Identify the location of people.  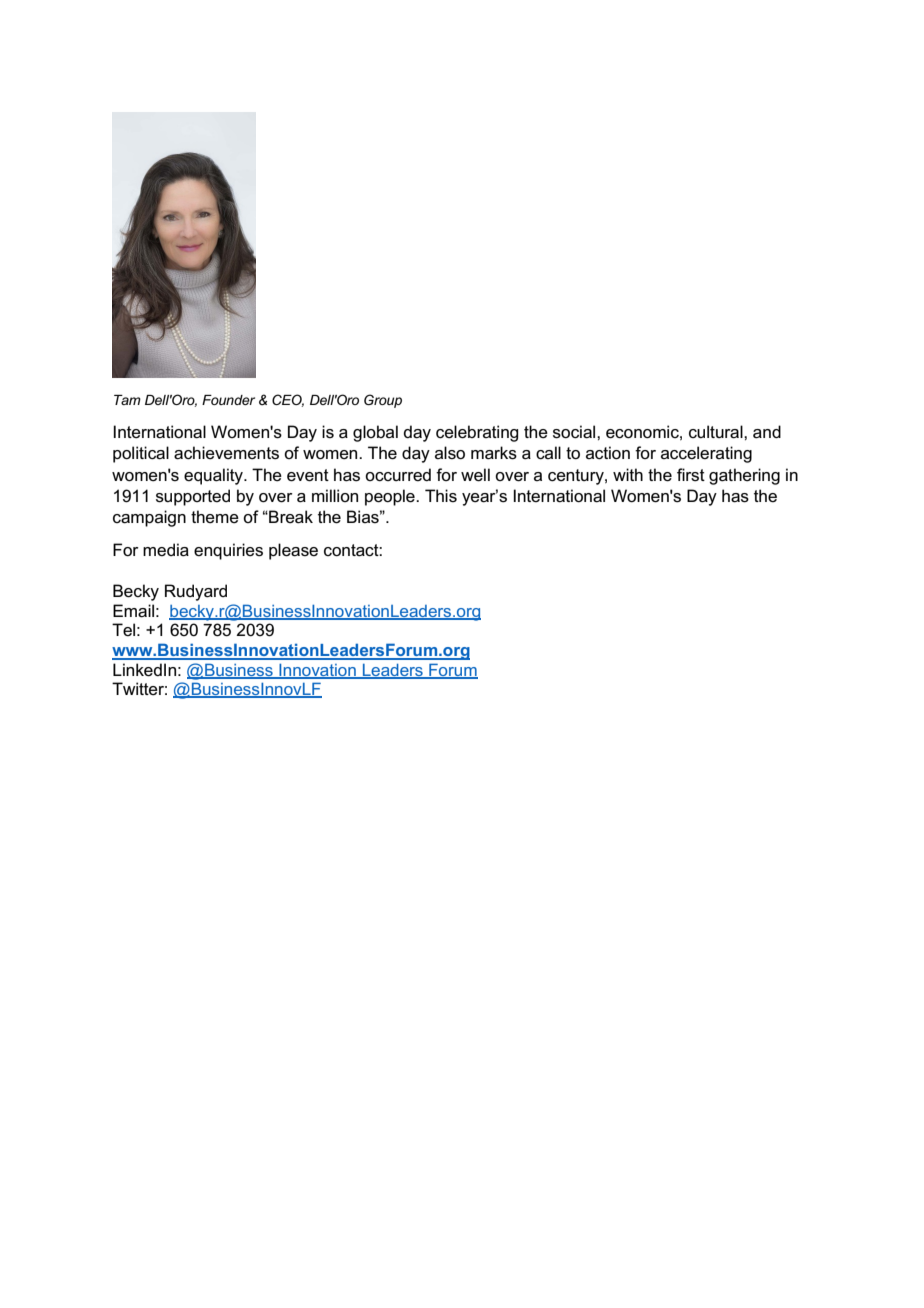
(391, 497).
